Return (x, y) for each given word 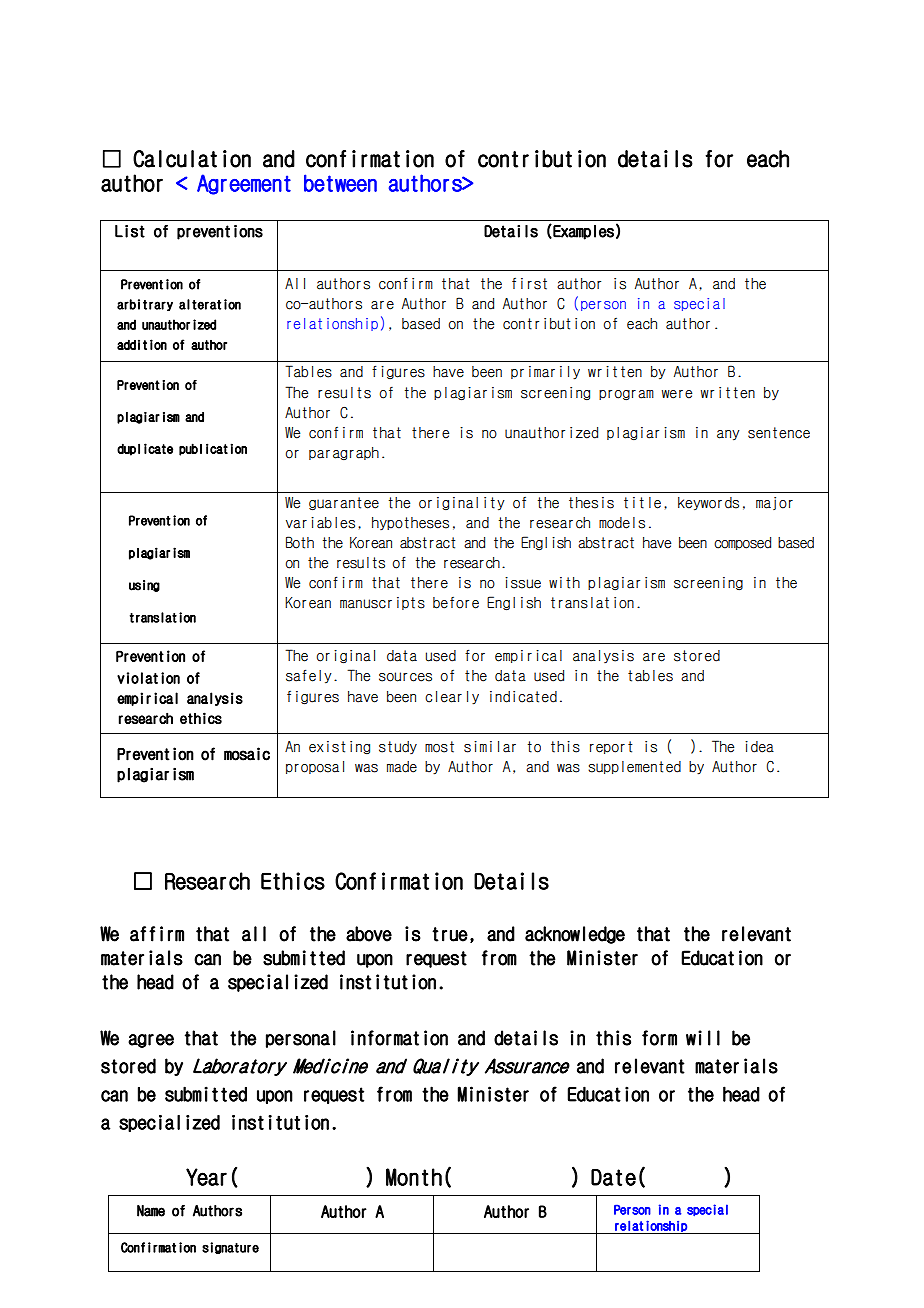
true (450, 934)
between (340, 183)
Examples (582, 232)
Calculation (192, 159)
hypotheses (410, 523)
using (144, 586)
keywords (708, 503)
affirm (157, 934)
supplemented (634, 767)
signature (230, 1248)
